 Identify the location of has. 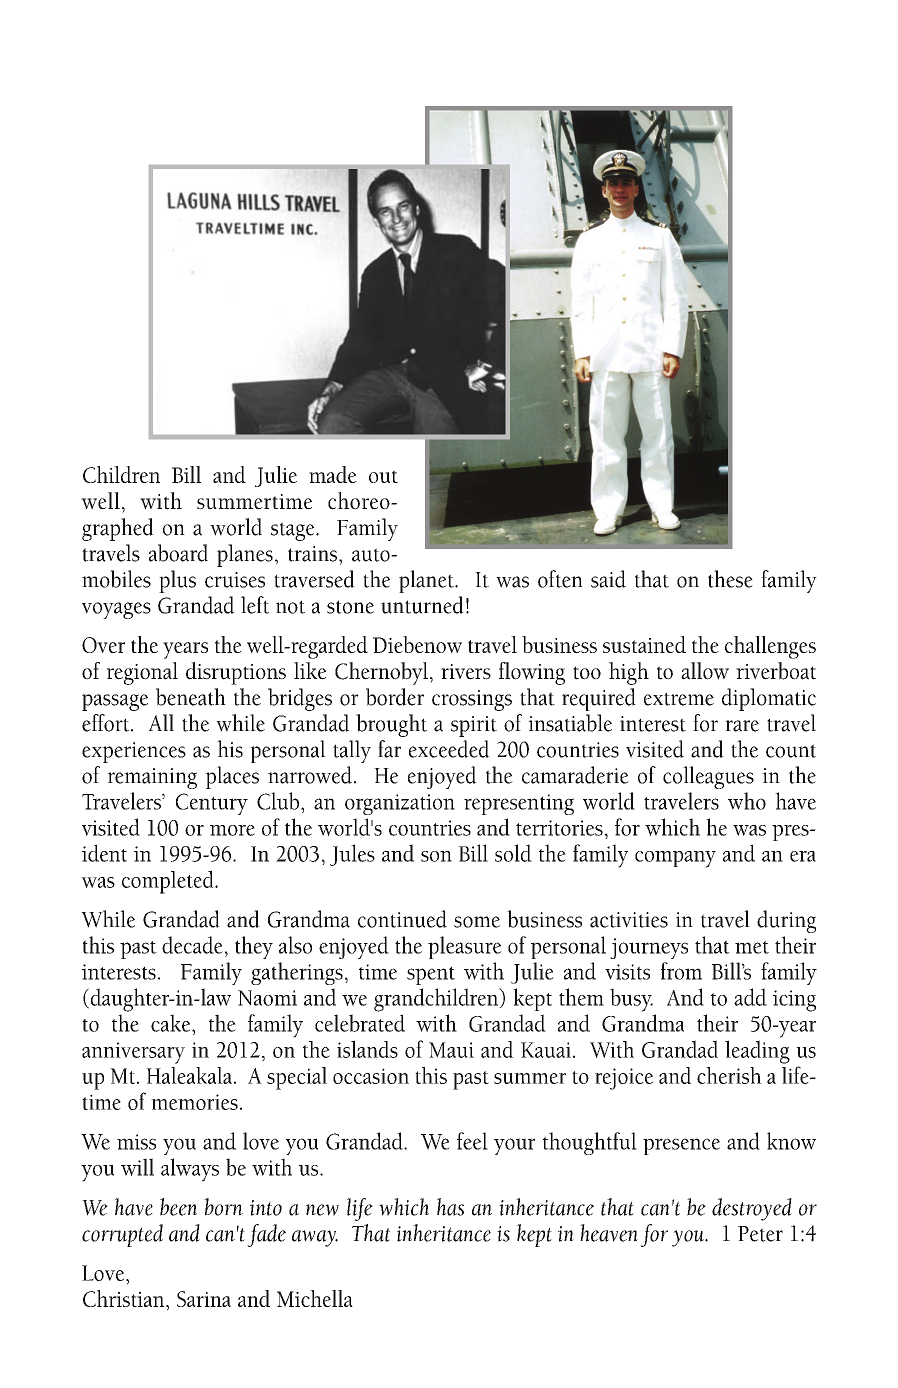
(450, 1207).
